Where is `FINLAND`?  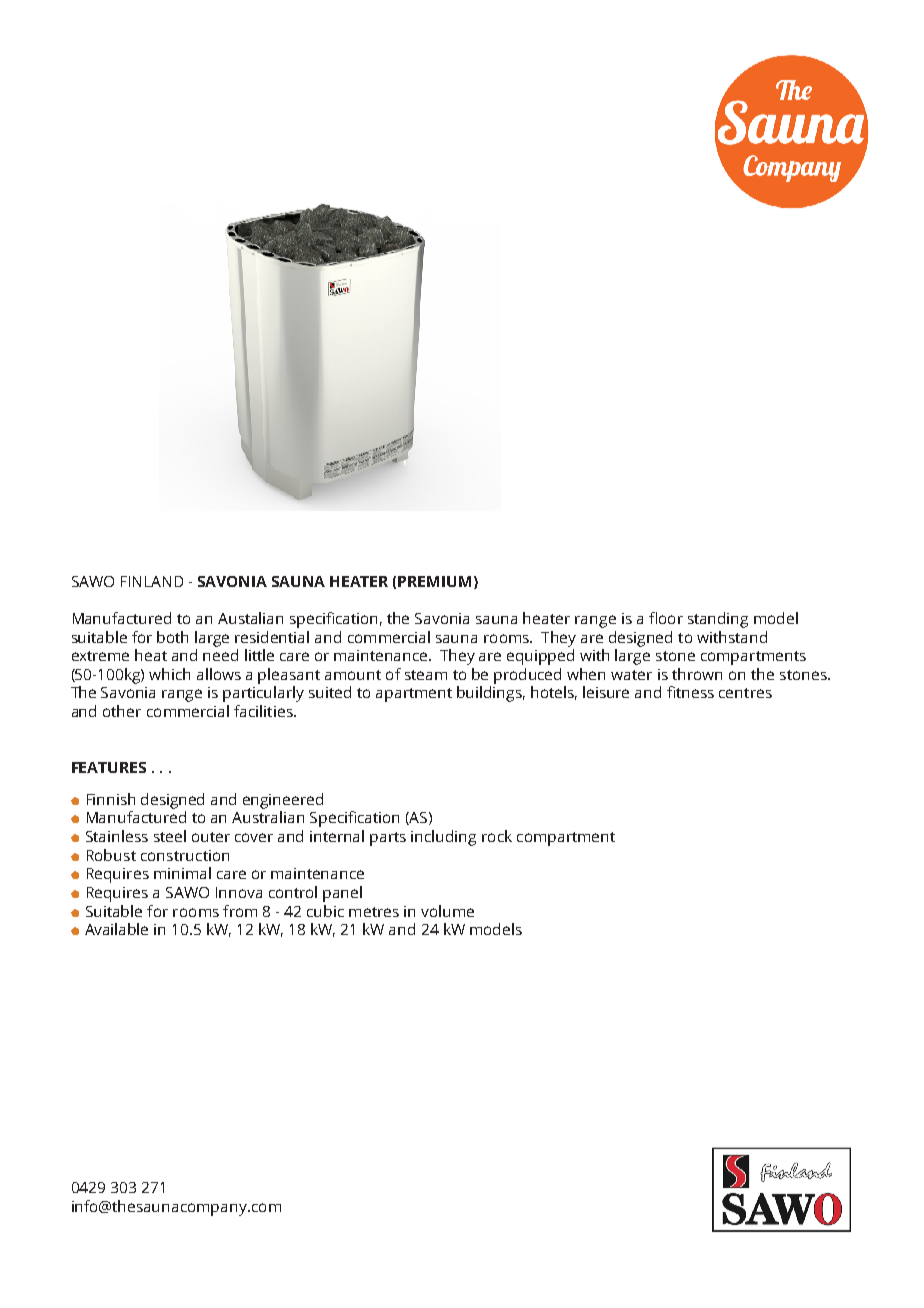 FINLAND is located at coordinates (152, 581).
